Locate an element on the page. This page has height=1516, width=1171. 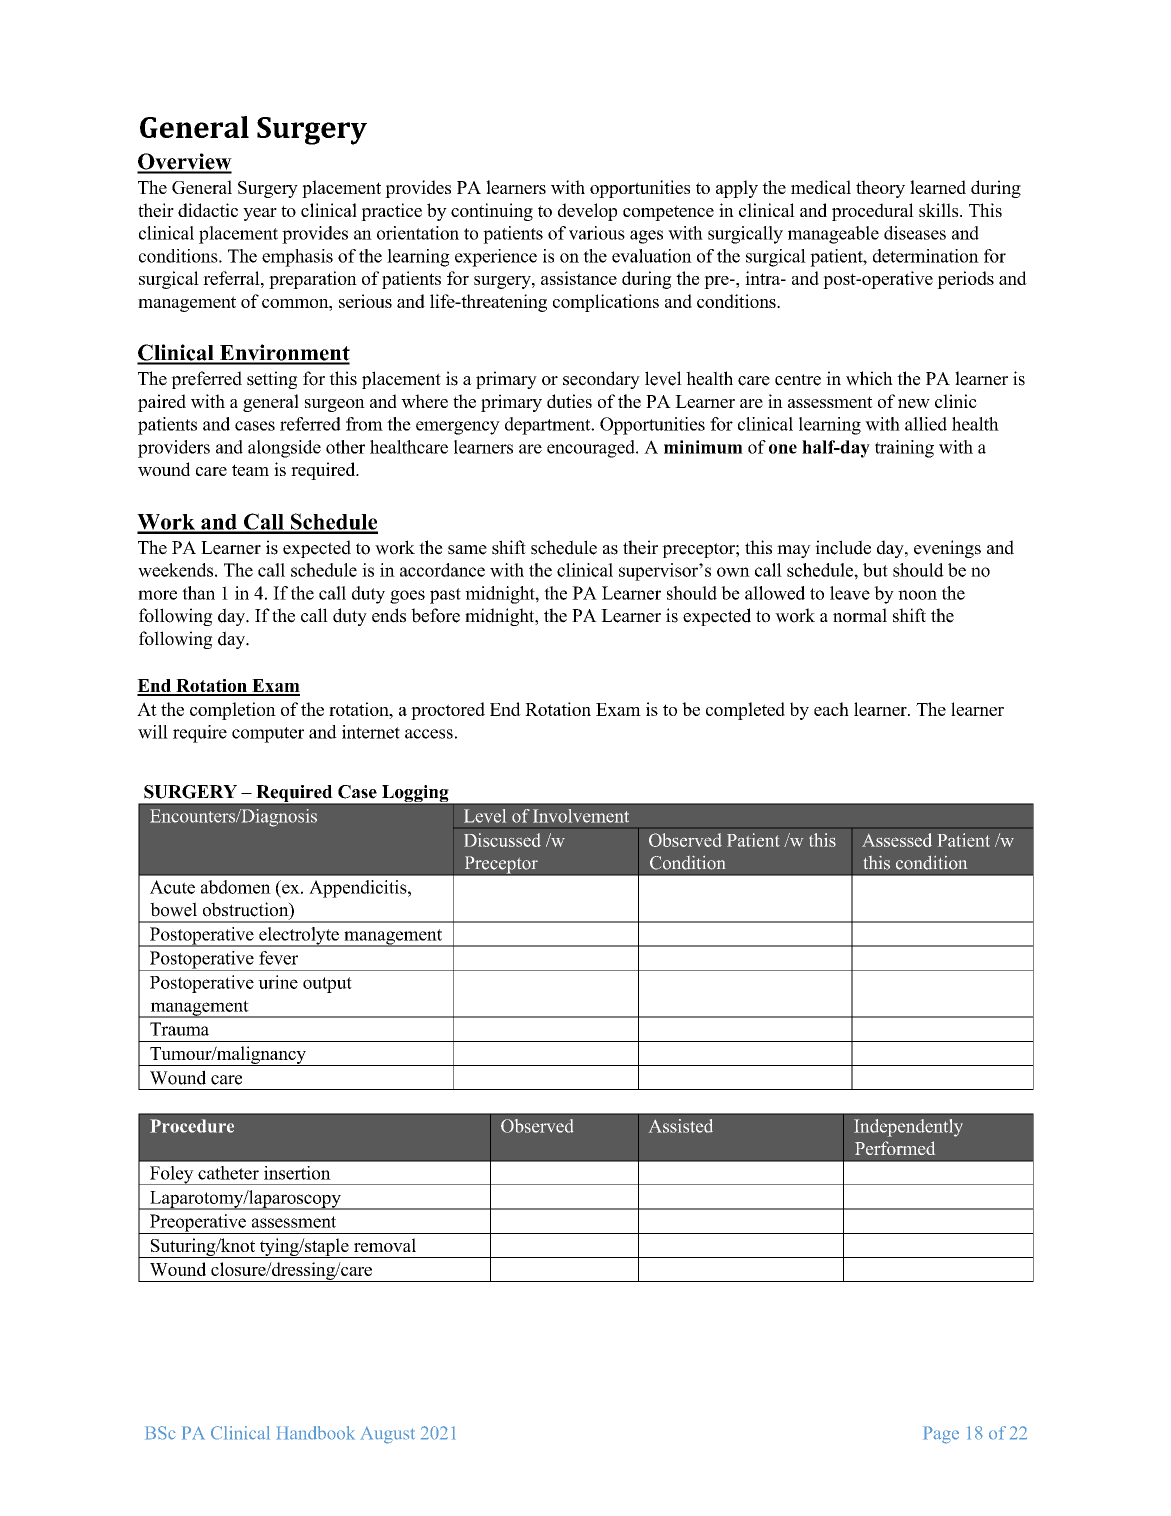
Discussed is located at coordinates (502, 840).
